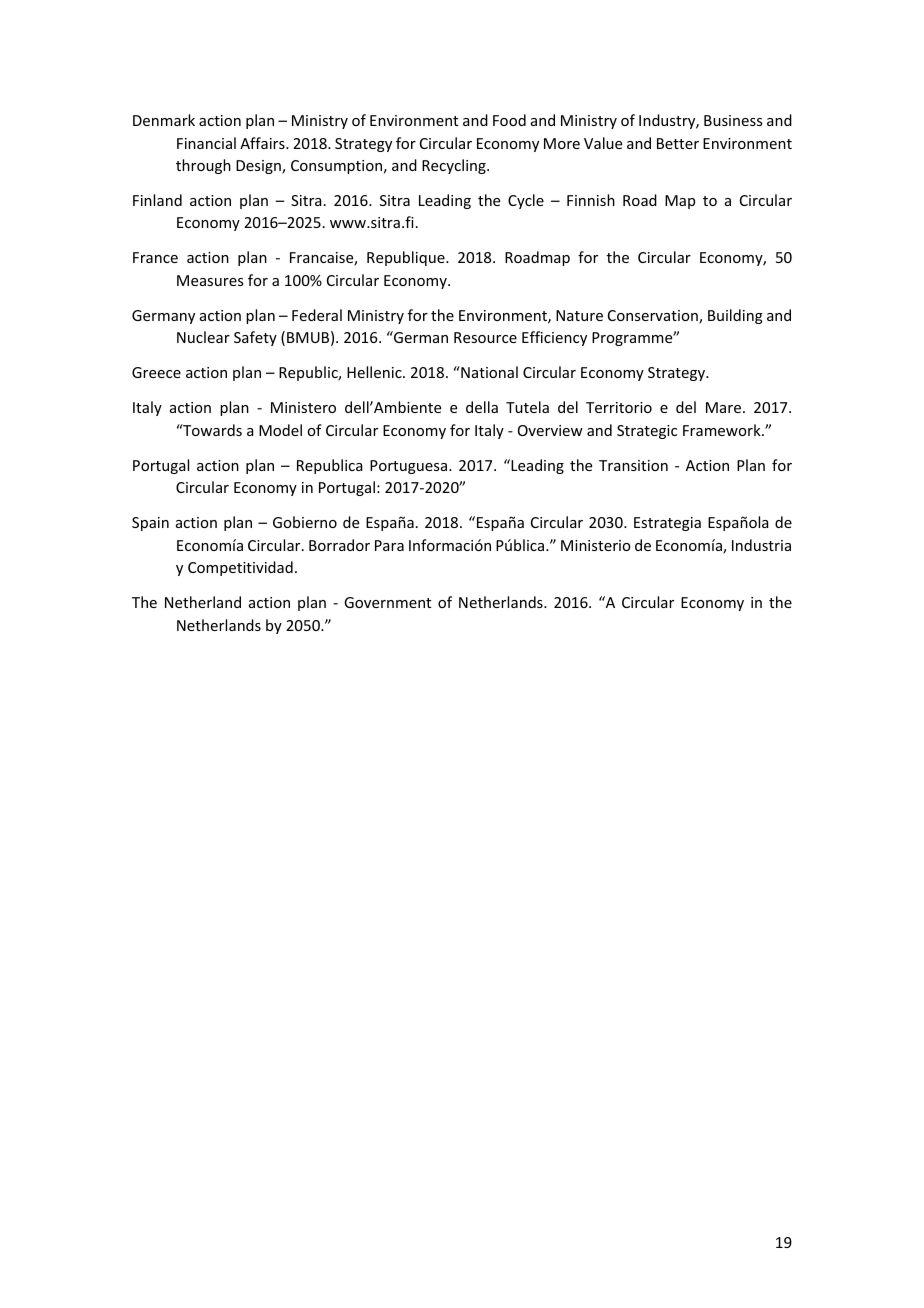 Image resolution: width=924 pixels, height=1308 pixels. I want to click on Food, so click(509, 120).
